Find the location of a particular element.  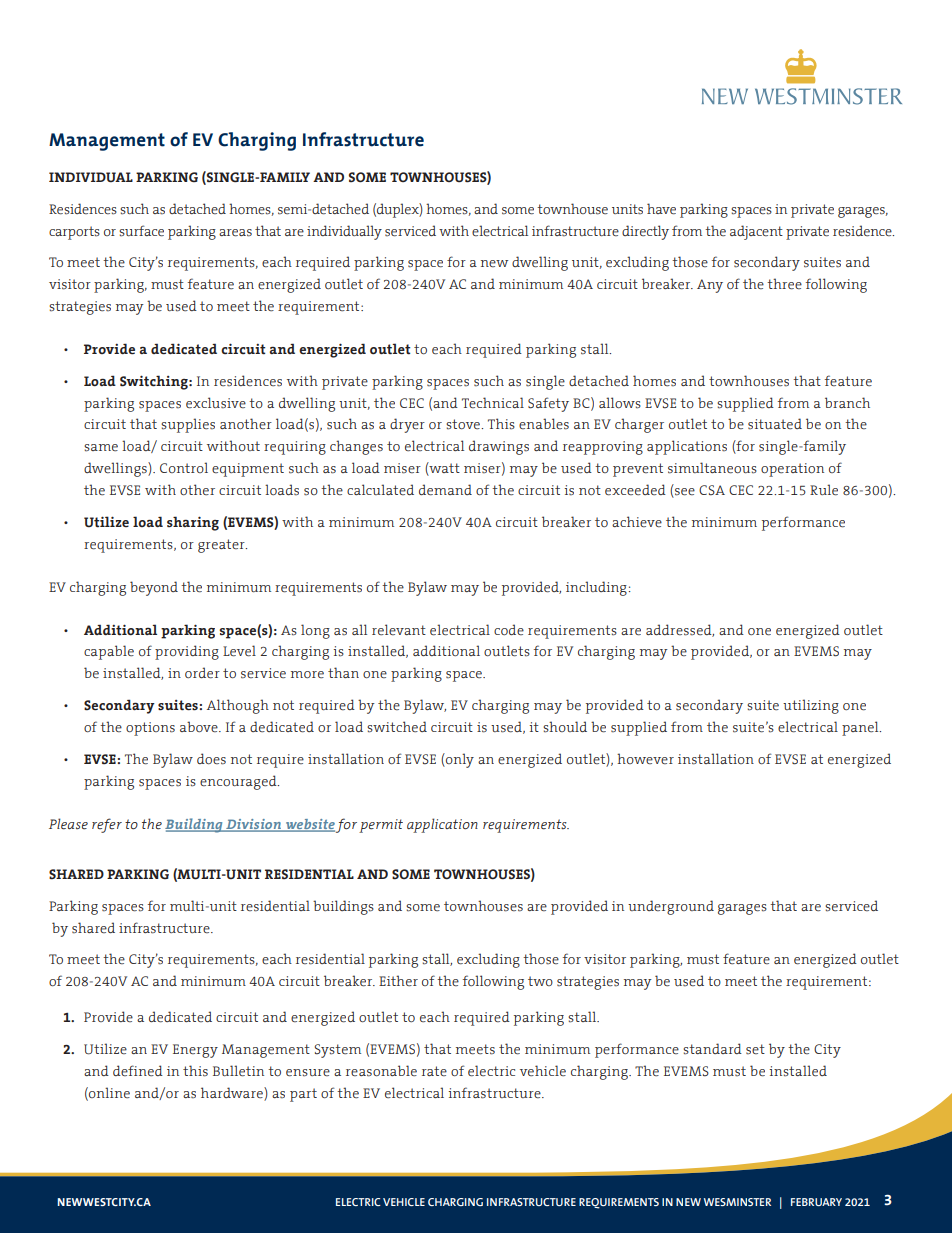

switched is located at coordinates (397, 727).
